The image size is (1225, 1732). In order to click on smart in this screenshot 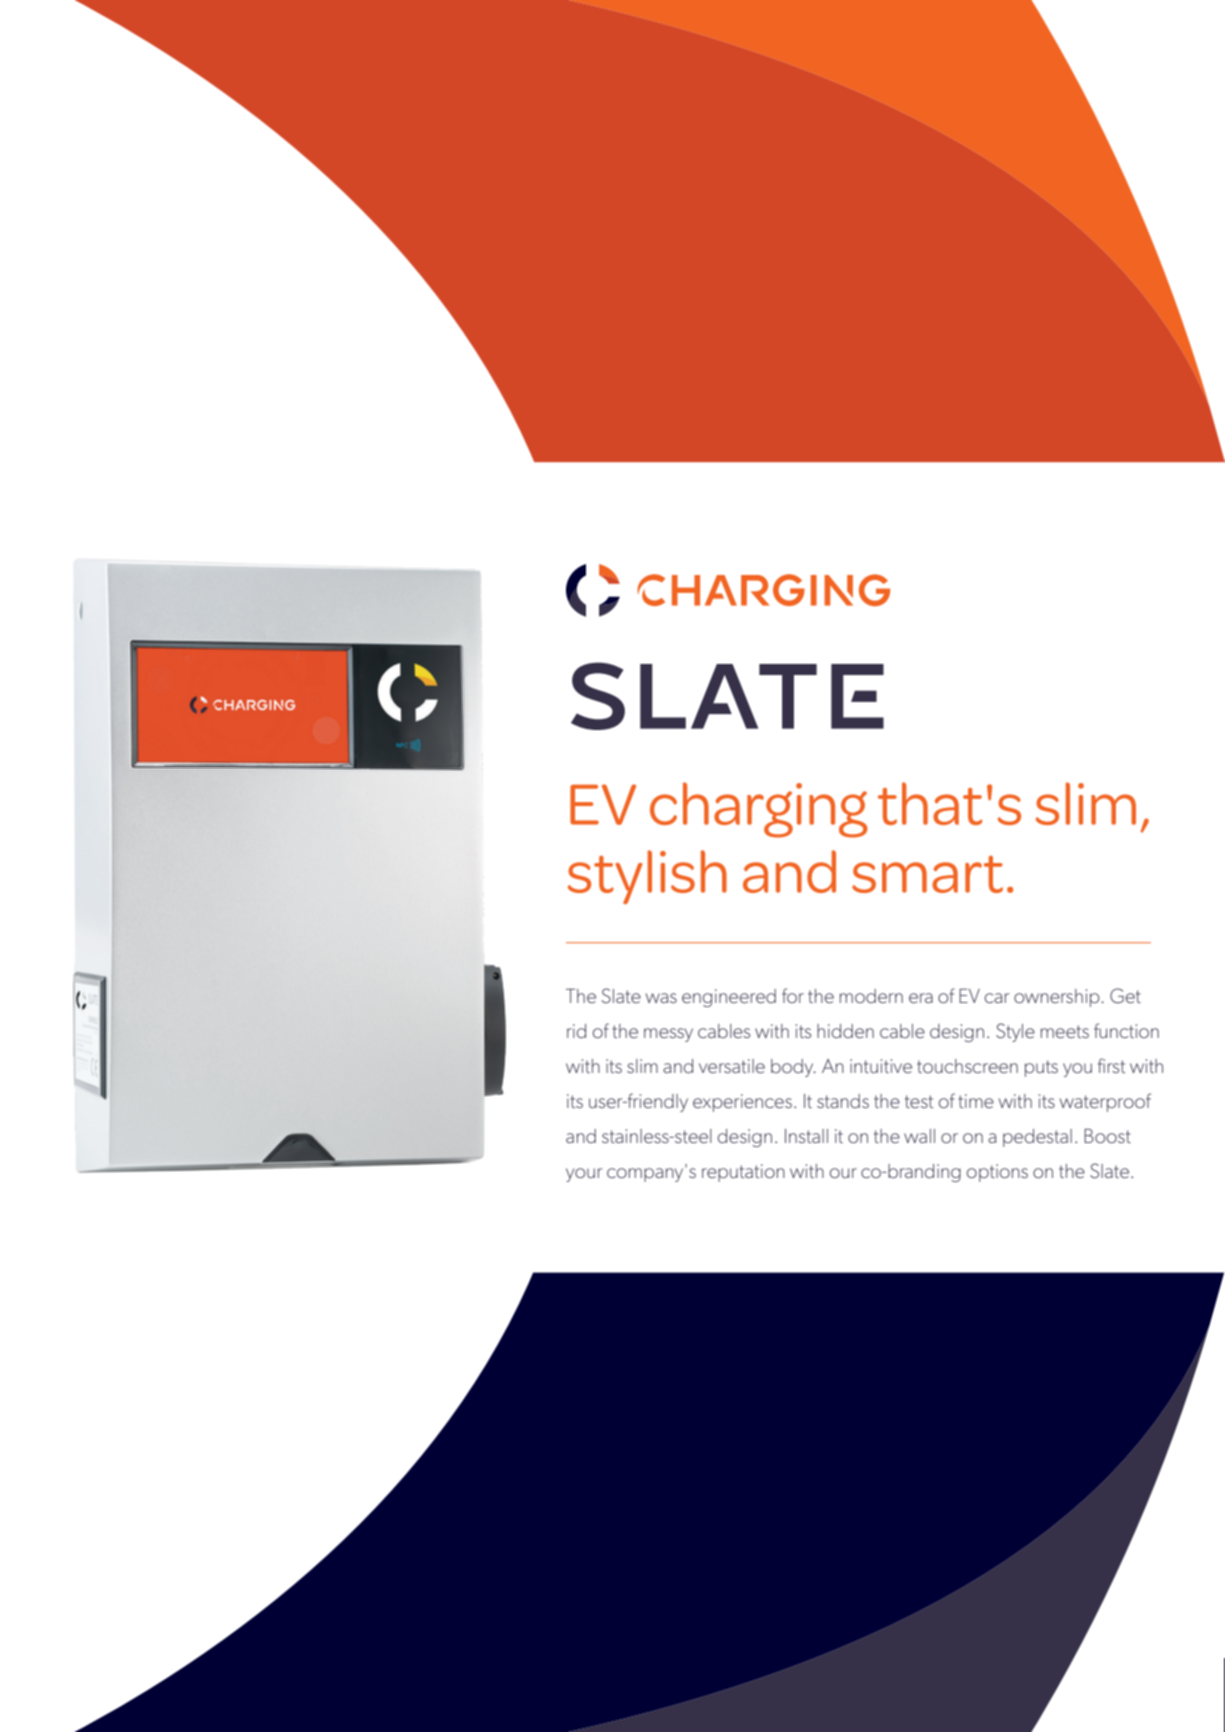, I will do `click(927, 874)`.
